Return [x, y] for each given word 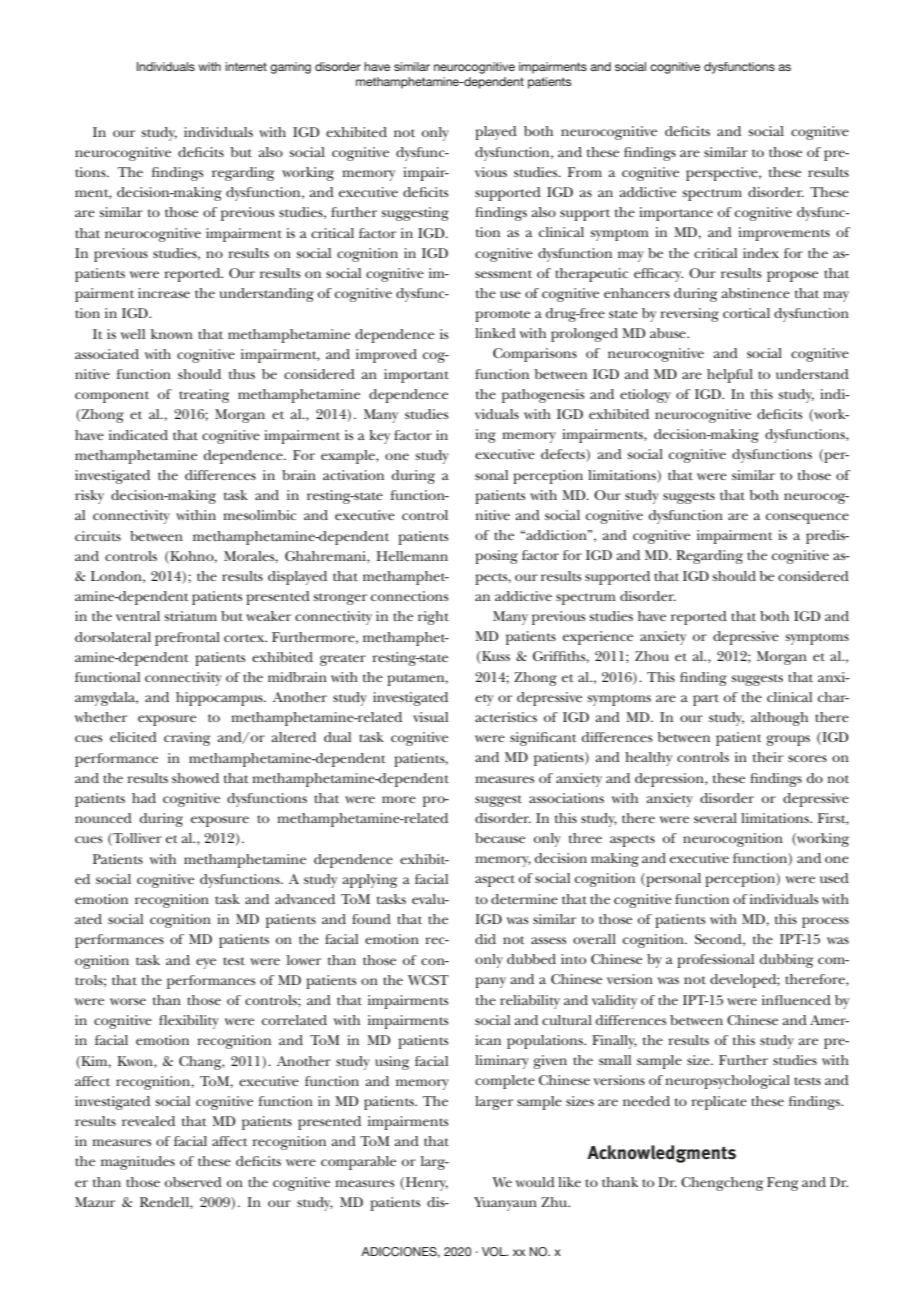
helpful [730, 376]
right [433, 618]
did [485, 939]
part [706, 700]
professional [715, 961]
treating [204, 396]
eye [206, 963]
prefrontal [187, 639]
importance [676, 214]
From [585, 172]
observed [193, 1182]
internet [246, 66]
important [416, 376]
